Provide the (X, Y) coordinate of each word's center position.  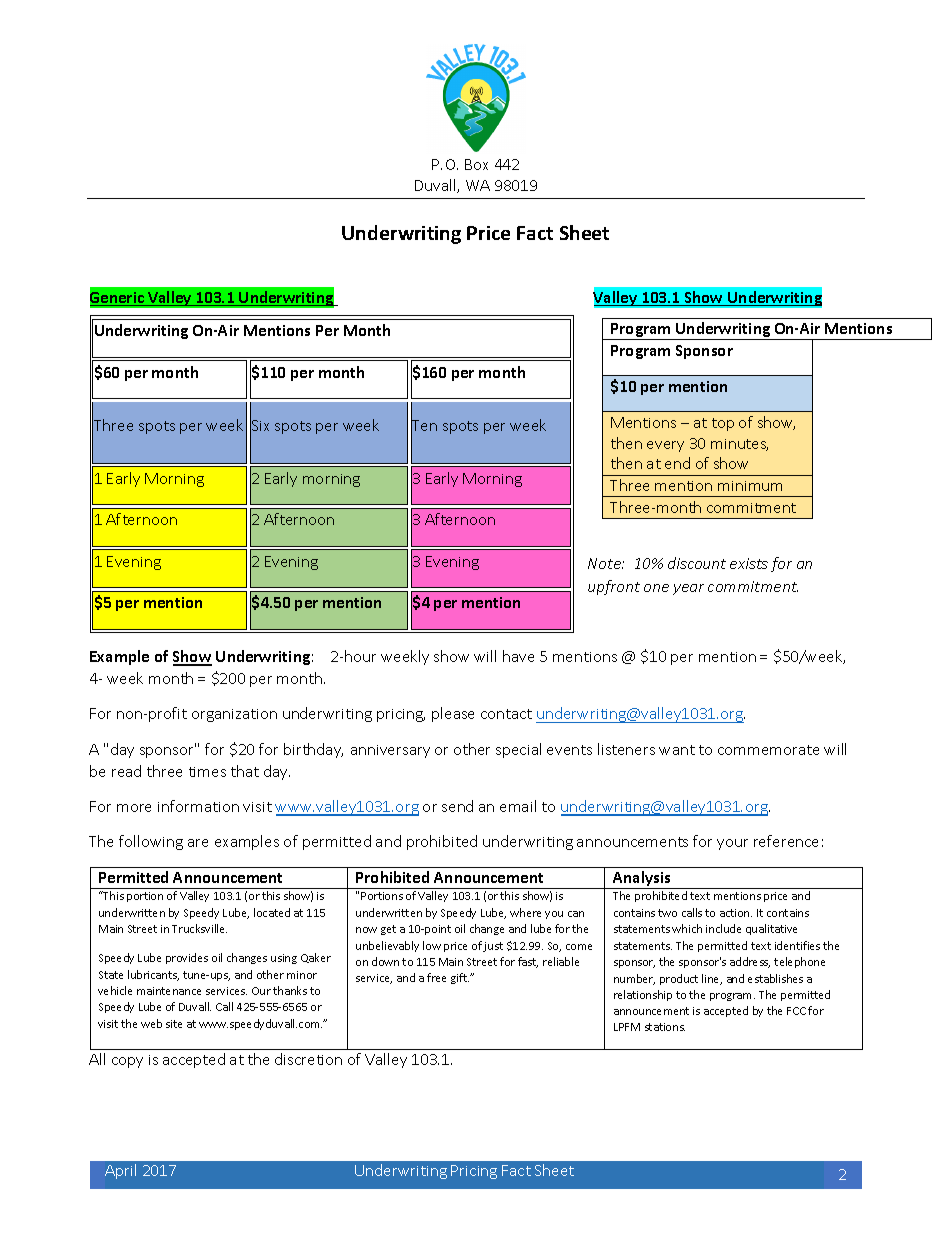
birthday (313, 750)
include (723, 928)
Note (606, 563)
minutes (739, 445)
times (207, 772)
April (120, 1171)
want (677, 750)
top (723, 424)
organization (234, 715)
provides (187, 958)
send (457, 806)
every (665, 446)
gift (460, 978)
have (518, 656)
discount (697, 563)
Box (476, 164)
